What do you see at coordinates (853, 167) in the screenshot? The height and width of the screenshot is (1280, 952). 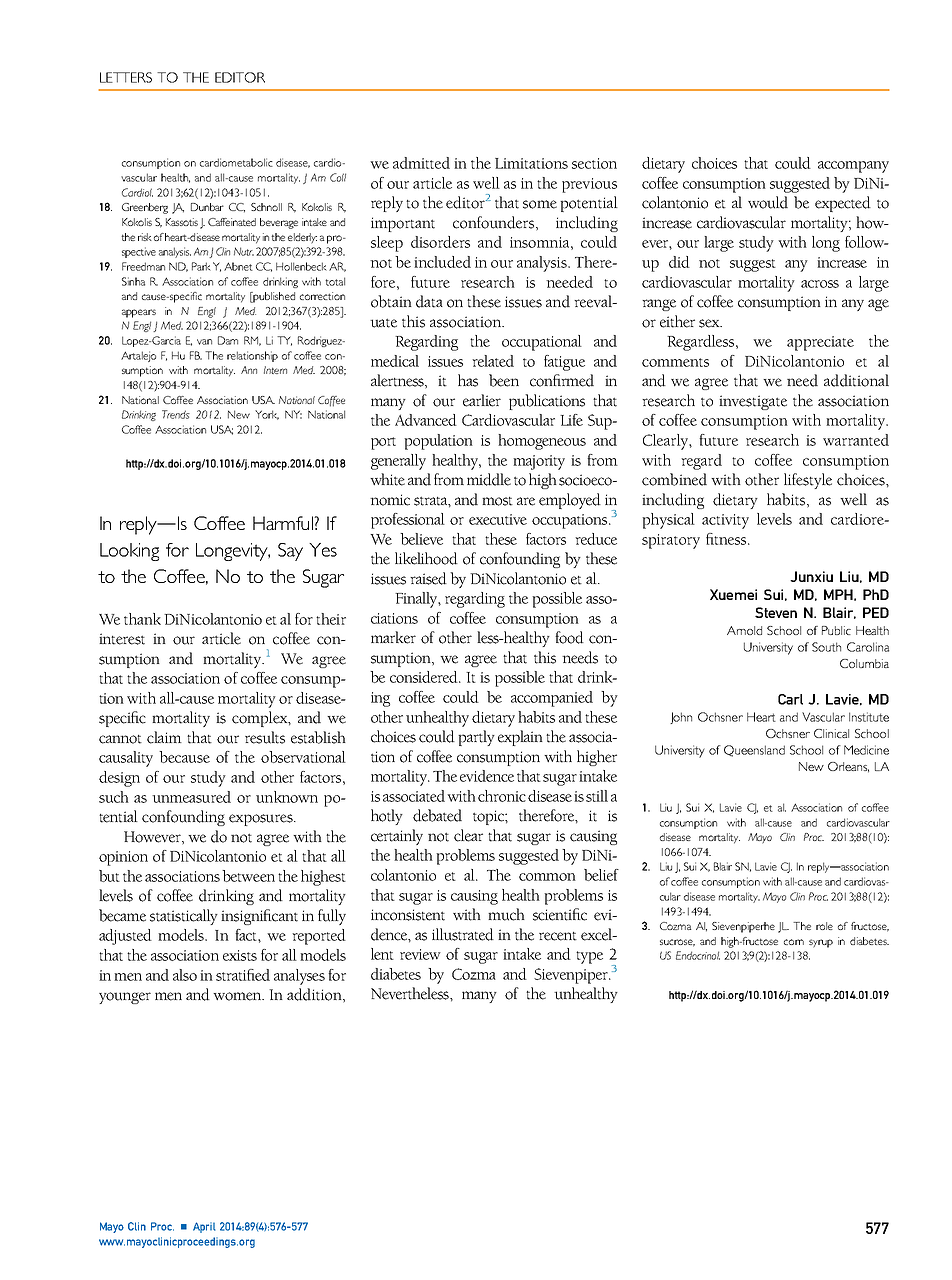 I see `accompany` at bounding box center [853, 167].
